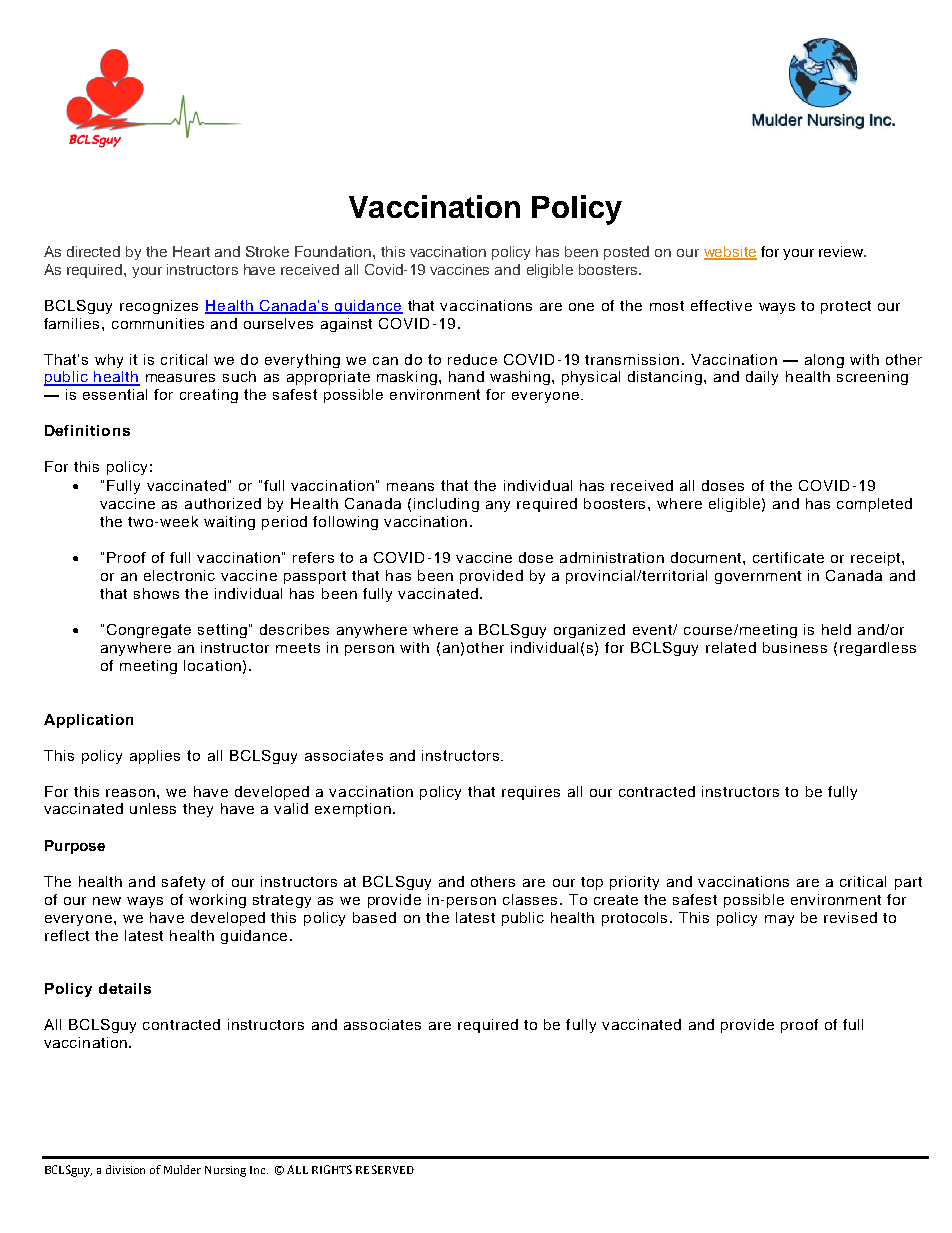 The height and width of the image is (1233, 952). Describe the element at coordinates (159, 307) in the image. I see `recognizes` at that location.
